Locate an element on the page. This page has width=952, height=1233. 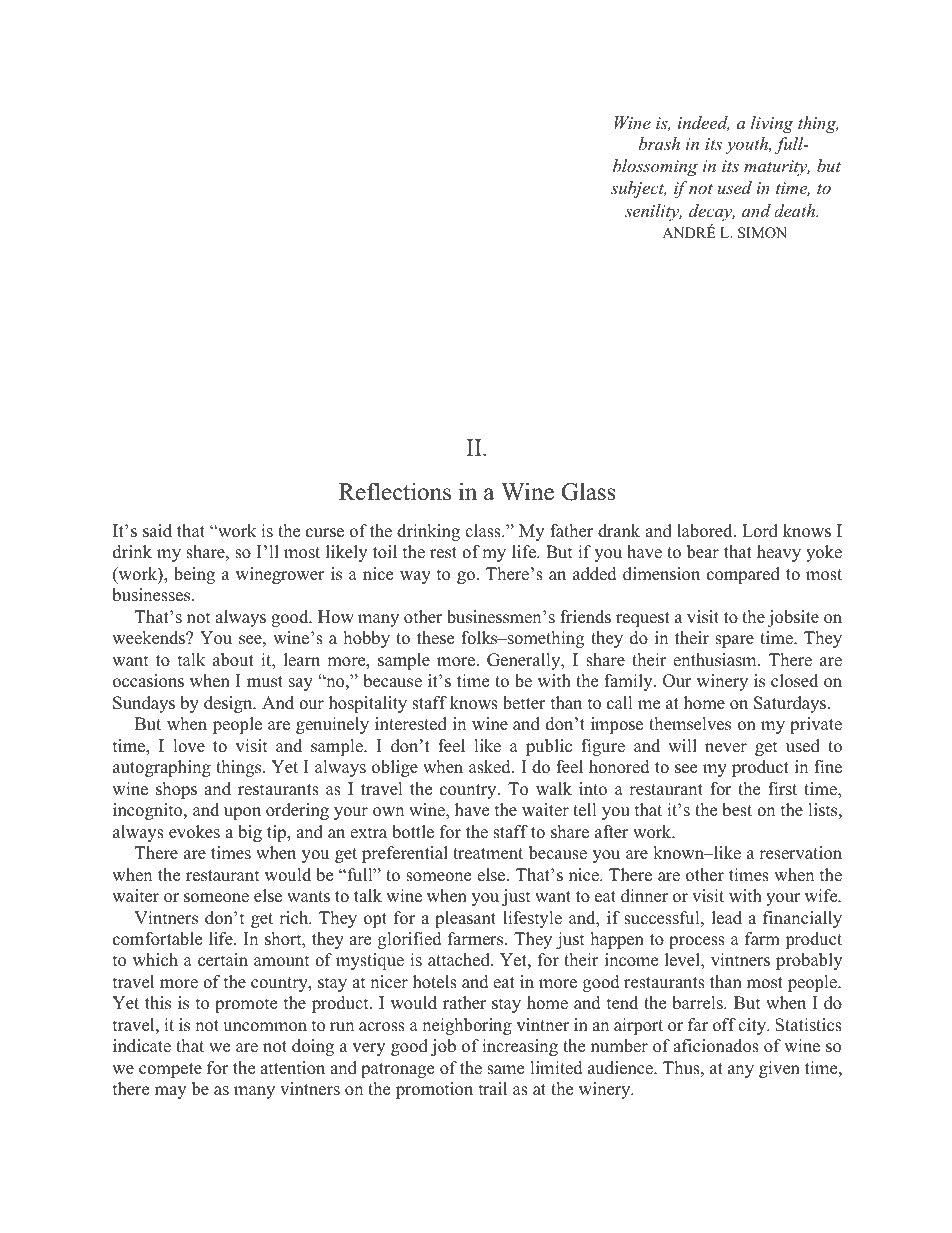
same is located at coordinates (505, 1070).
